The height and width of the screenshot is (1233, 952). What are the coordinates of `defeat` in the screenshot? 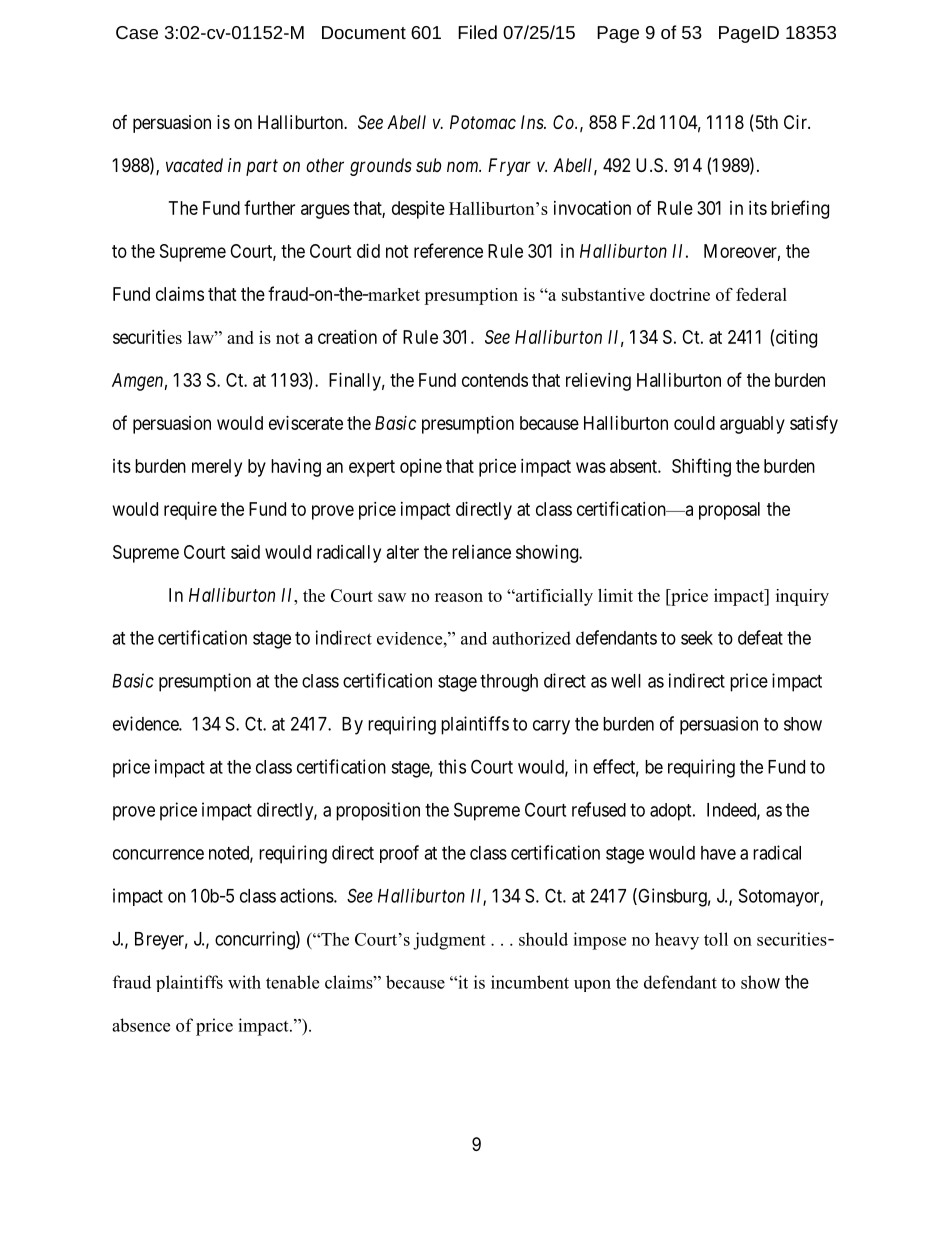 It's located at (760, 637).
